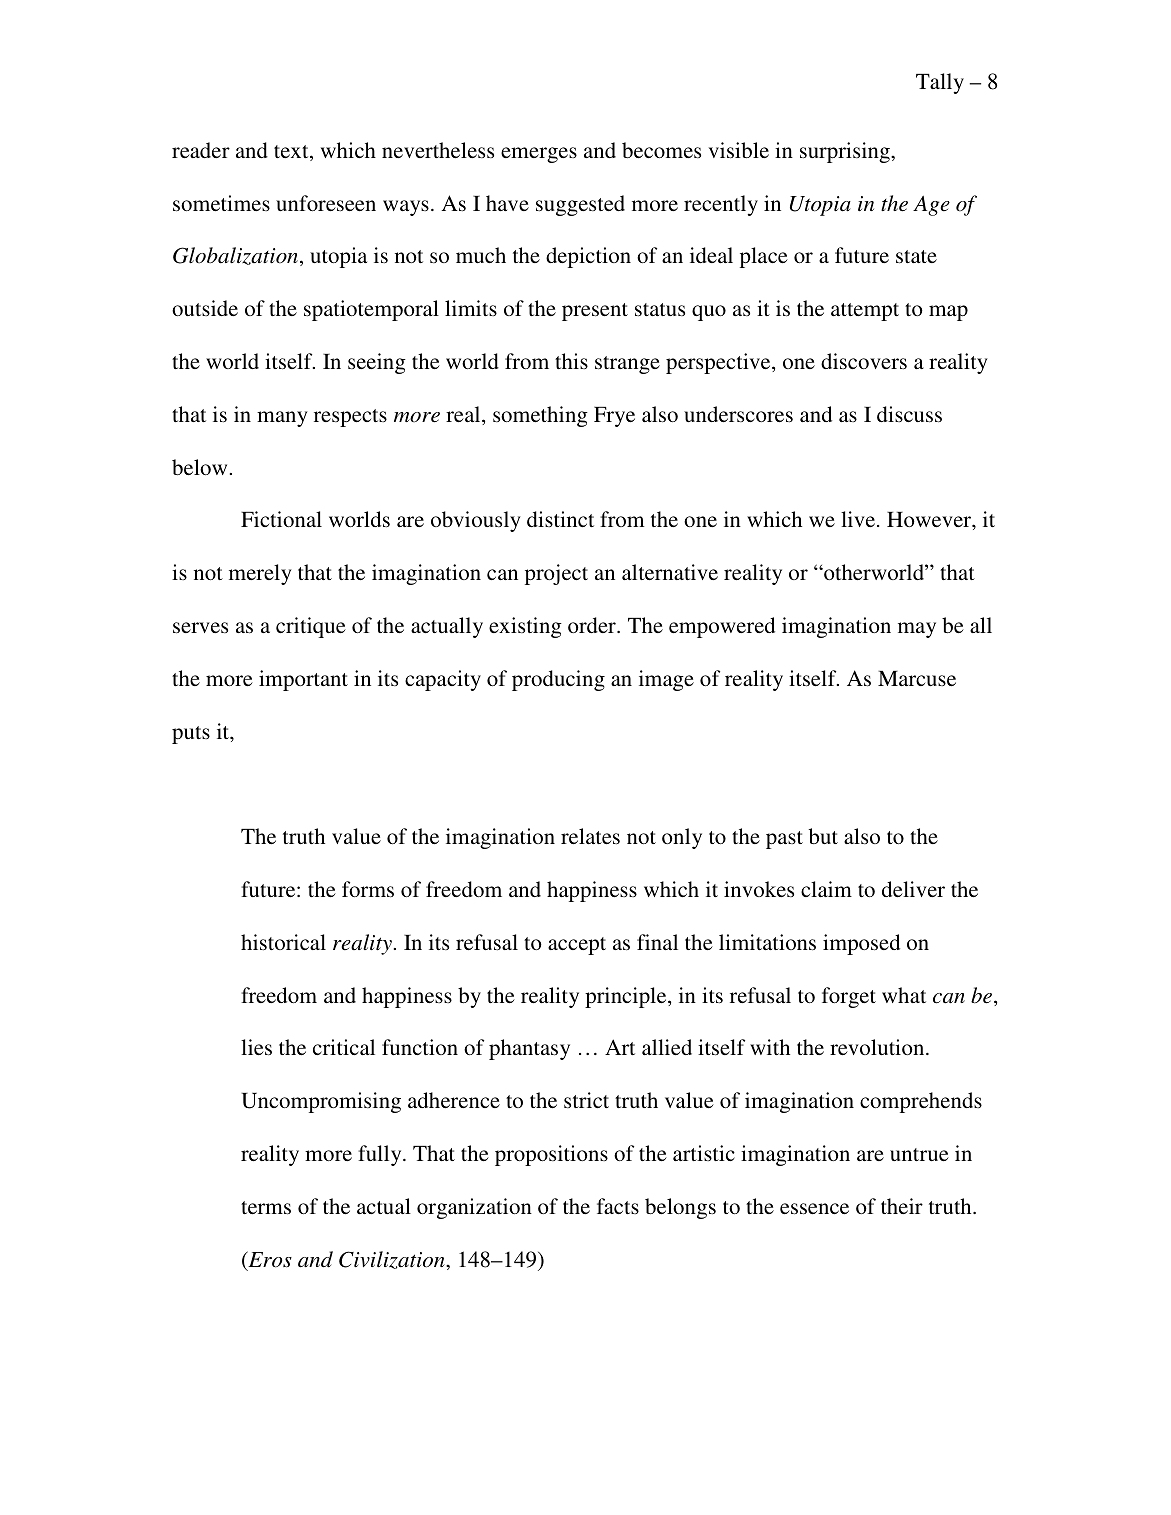 This screenshot has height=1515, width=1171. I want to click on emerges, so click(539, 155).
